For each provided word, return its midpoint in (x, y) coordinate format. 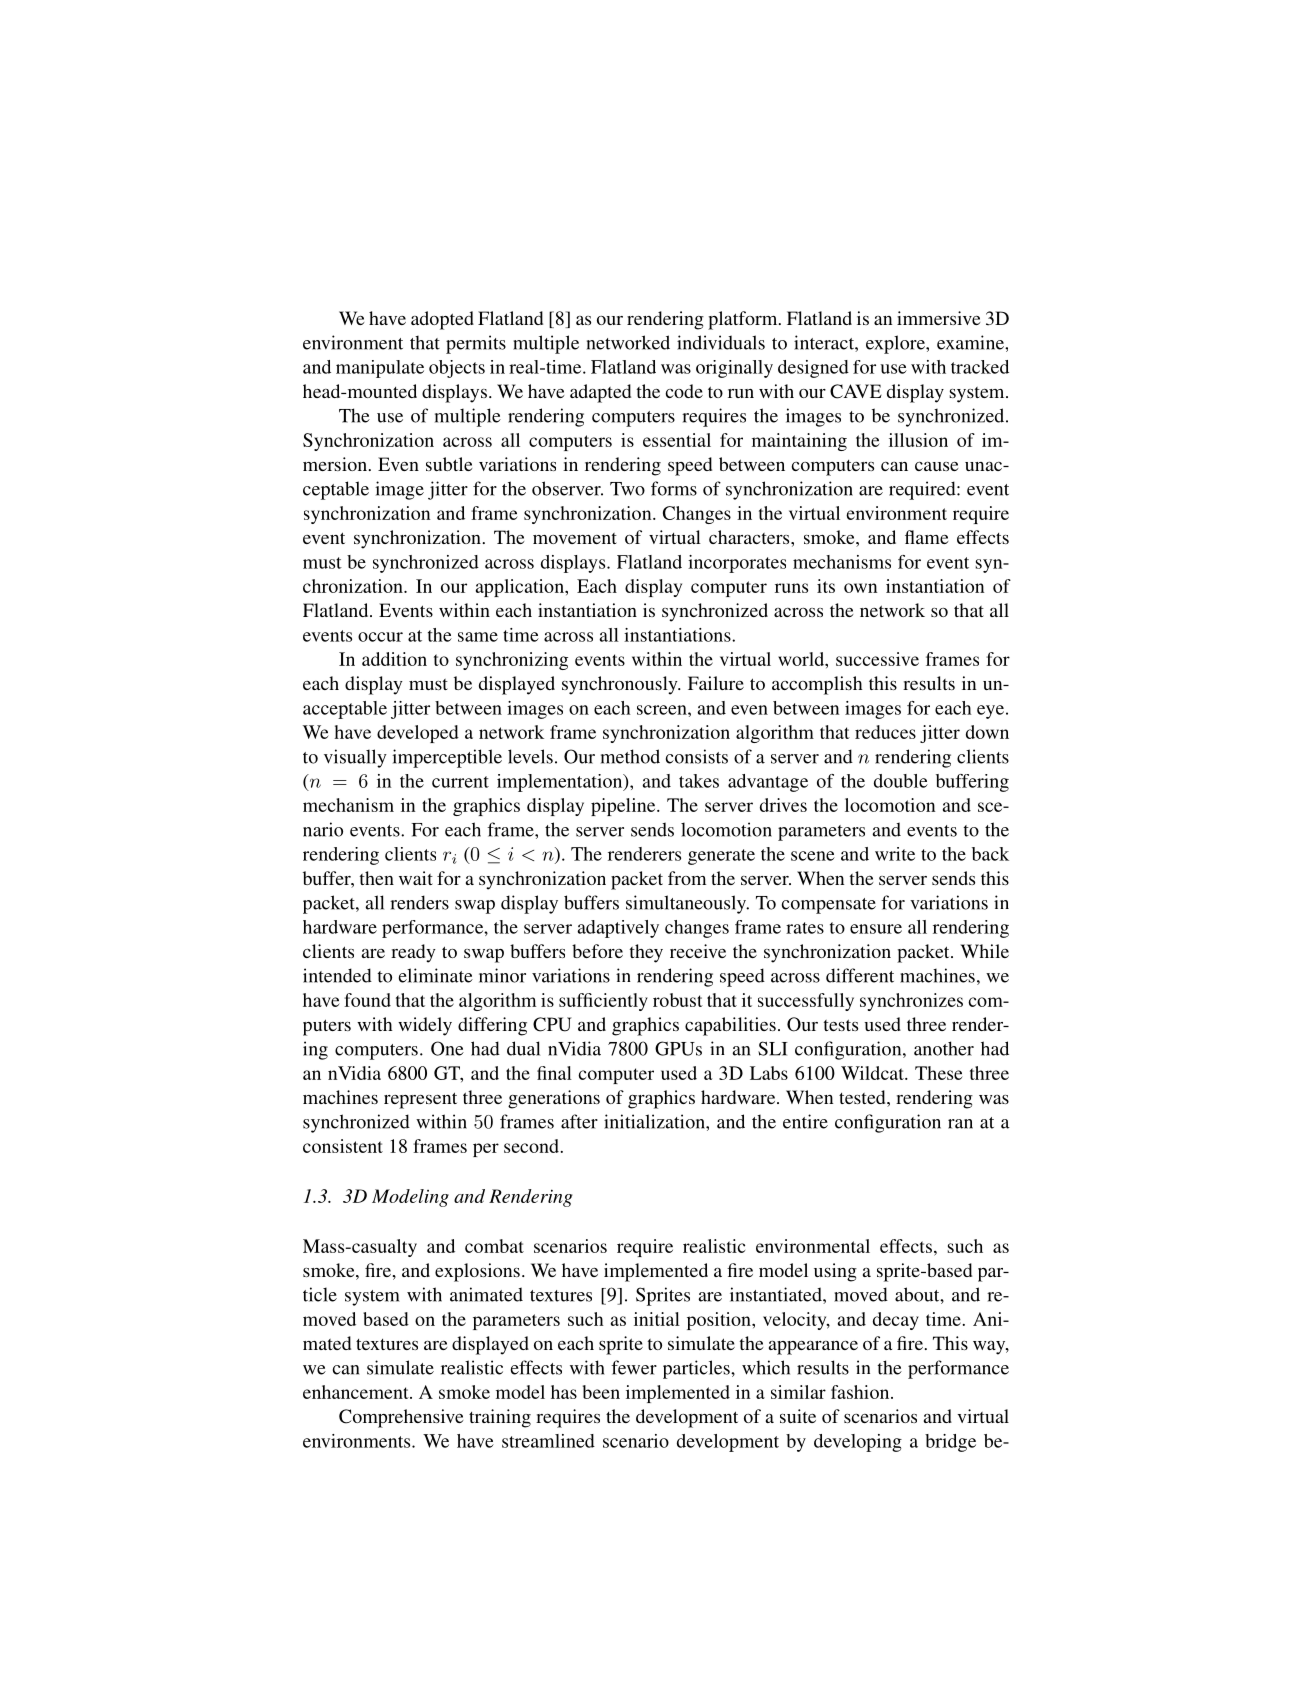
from (687, 878)
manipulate (380, 369)
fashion (861, 1392)
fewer (634, 1367)
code (684, 391)
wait (416, 878)
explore (896, 344)
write (895, 854)
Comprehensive (401, 1418)
